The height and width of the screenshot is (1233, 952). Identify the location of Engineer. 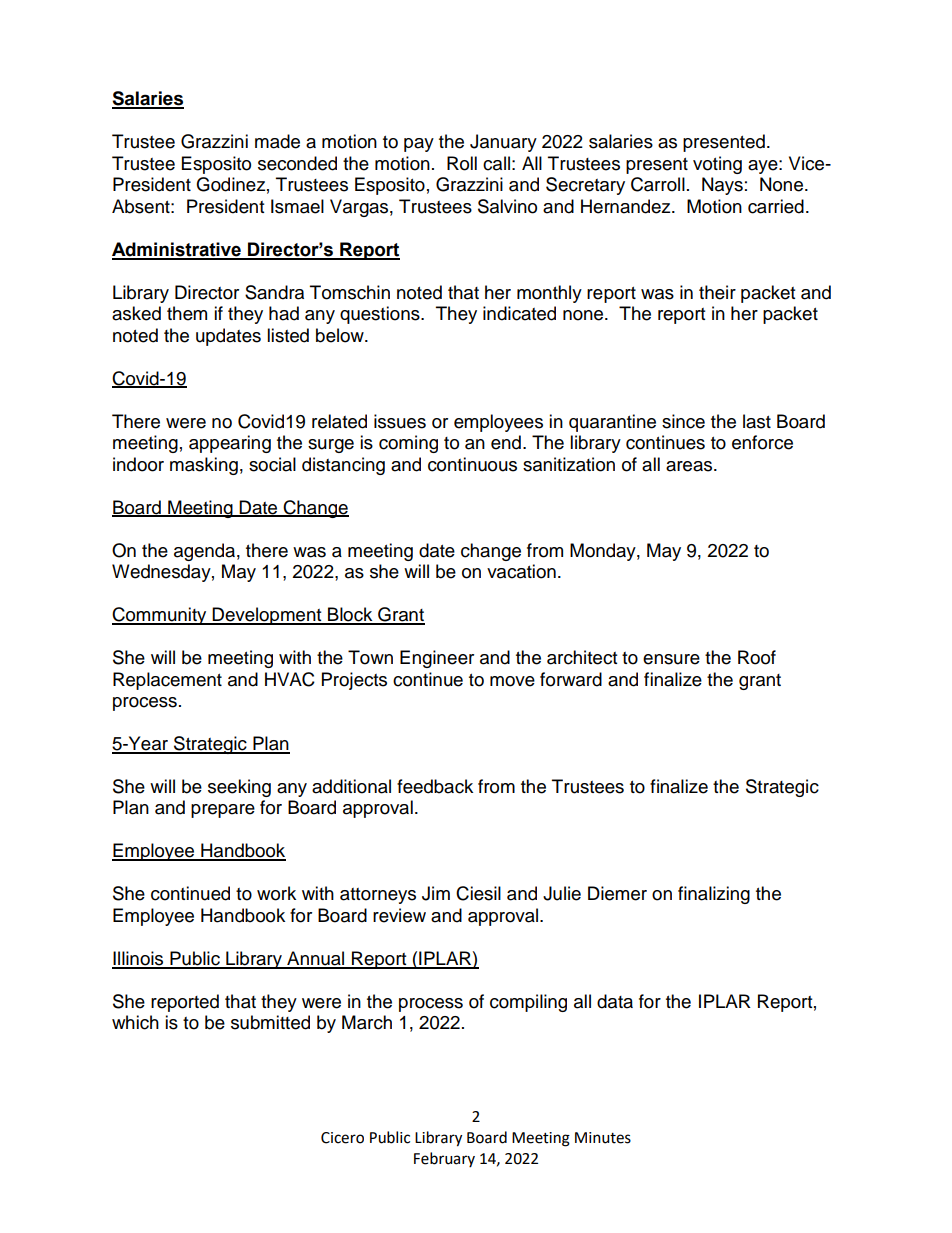
(437, 659).
